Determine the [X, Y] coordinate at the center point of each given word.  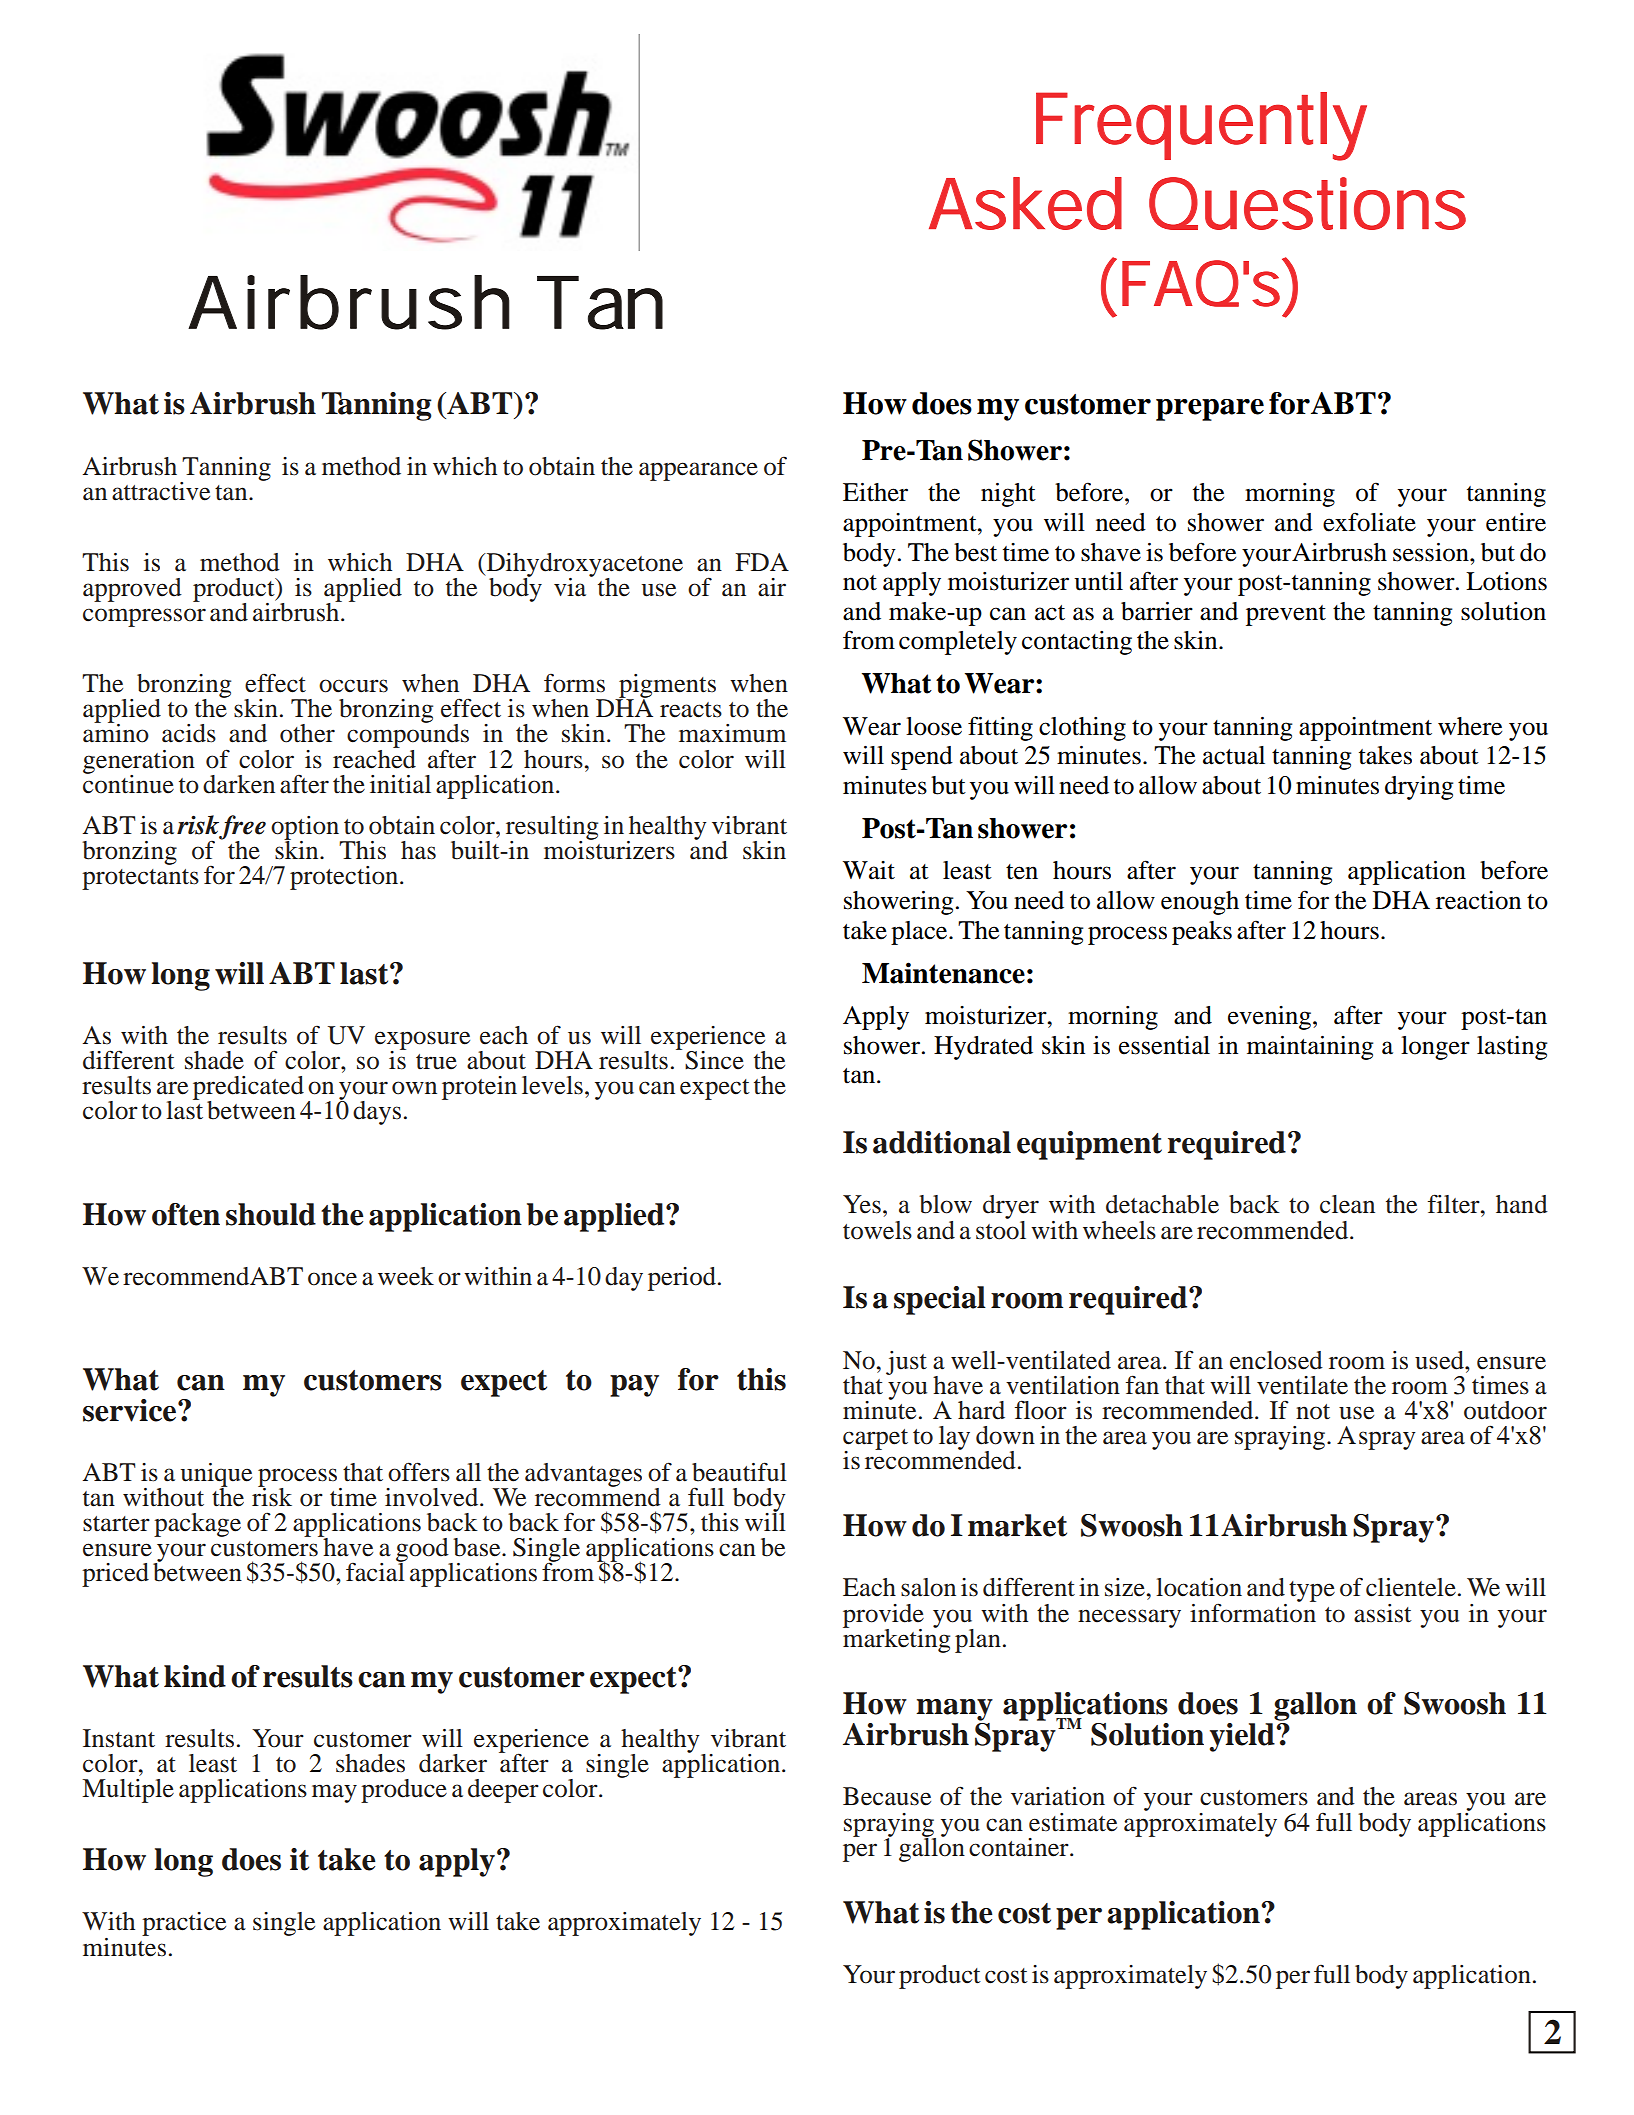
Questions [1307, 203]
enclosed [1276, 1360]
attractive [161, 491]
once [332, 1279]
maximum [732, 733]
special [940, 1300]
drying [1419, 788]
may [334, 1793]
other [307, 733]
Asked [1025, 203]
